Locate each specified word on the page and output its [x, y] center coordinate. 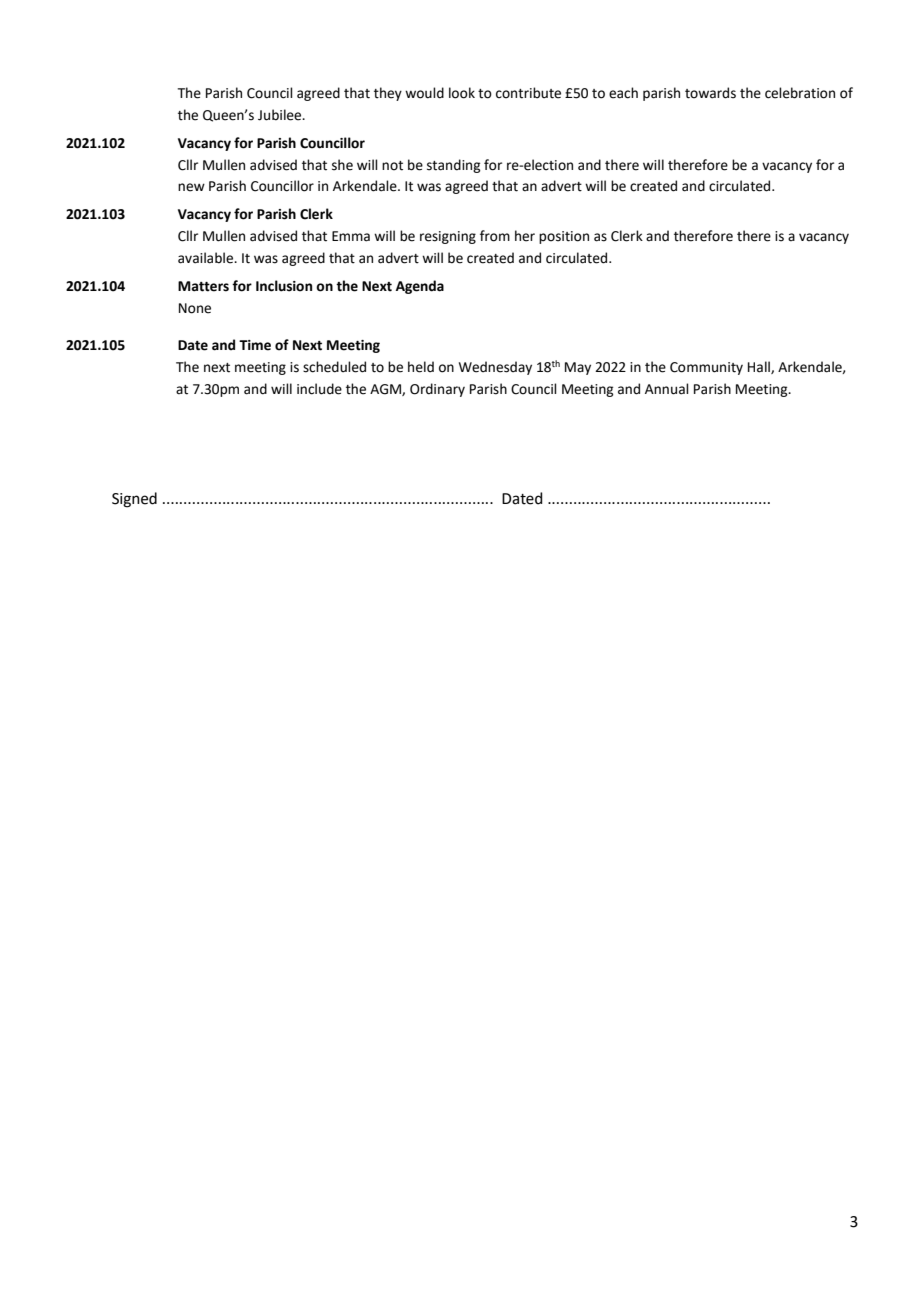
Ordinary [437, 390]
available [207, 258]
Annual [667, 389]
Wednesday [495, 368]
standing [453, 166]
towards [710, 93]
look [462, 93]
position [564, 237]
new [191, 187]
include [319, 389]
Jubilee [281, 115]
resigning [448, 237]
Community [706, 368]
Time [255, 345]
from [495, 236]
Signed [134, 500]
